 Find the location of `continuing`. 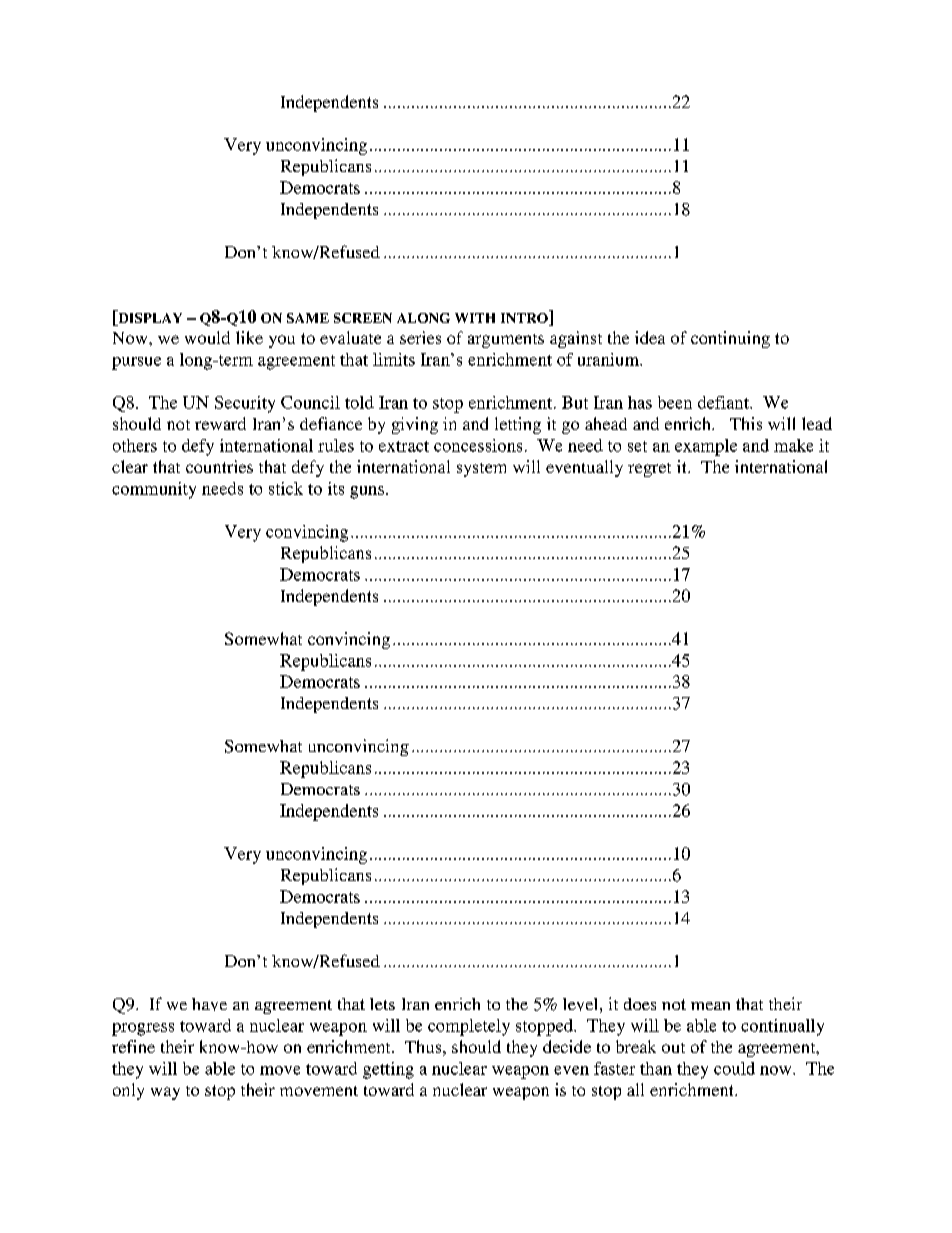

continuing is located at coordinates (730, 339).
